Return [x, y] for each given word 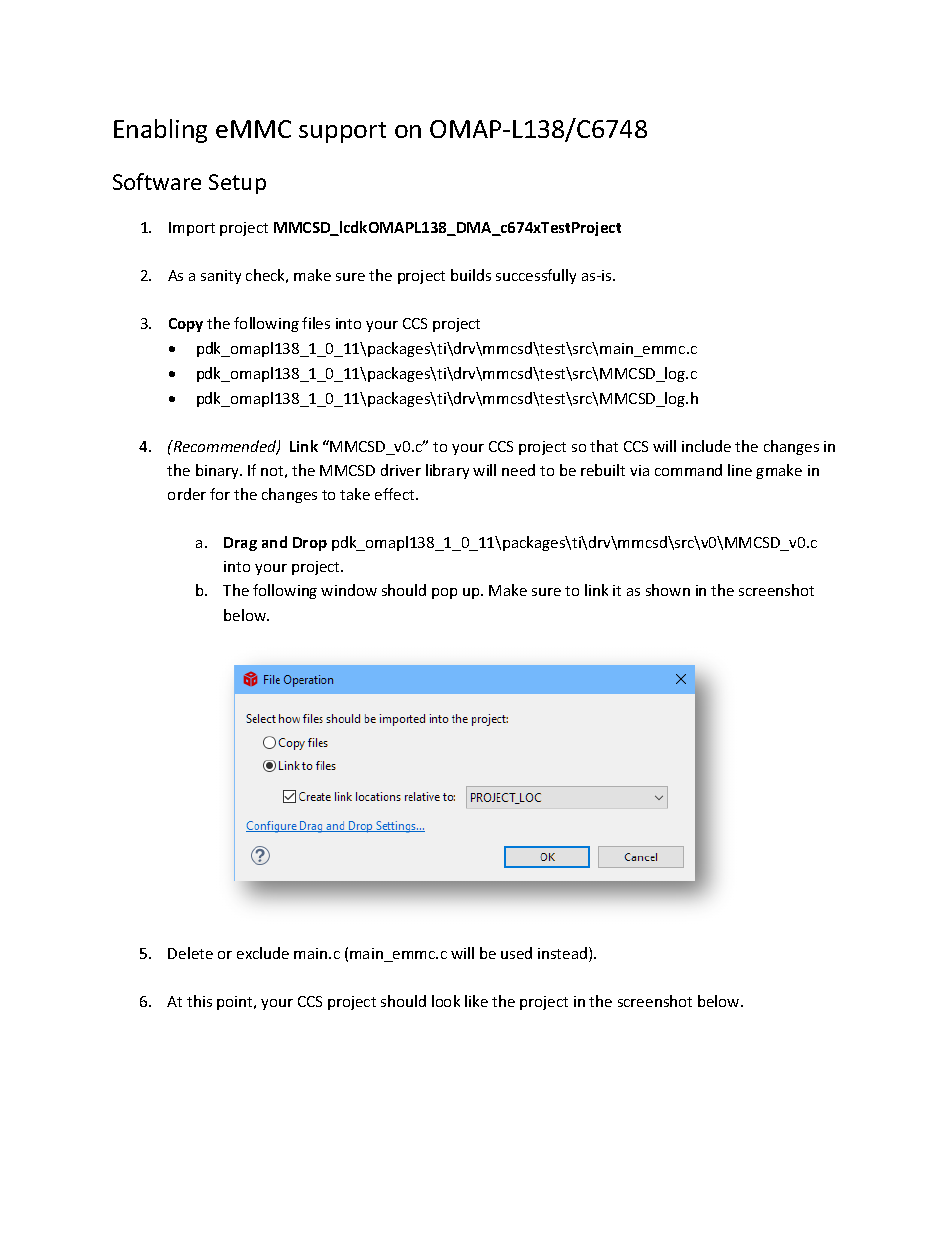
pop [444, 593]
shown [668, 590]
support [342, 132]
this [199, 1001]
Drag [240, 544]
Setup [237, 184]
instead [564, 954]
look [446, 1001]
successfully [536, 276]
